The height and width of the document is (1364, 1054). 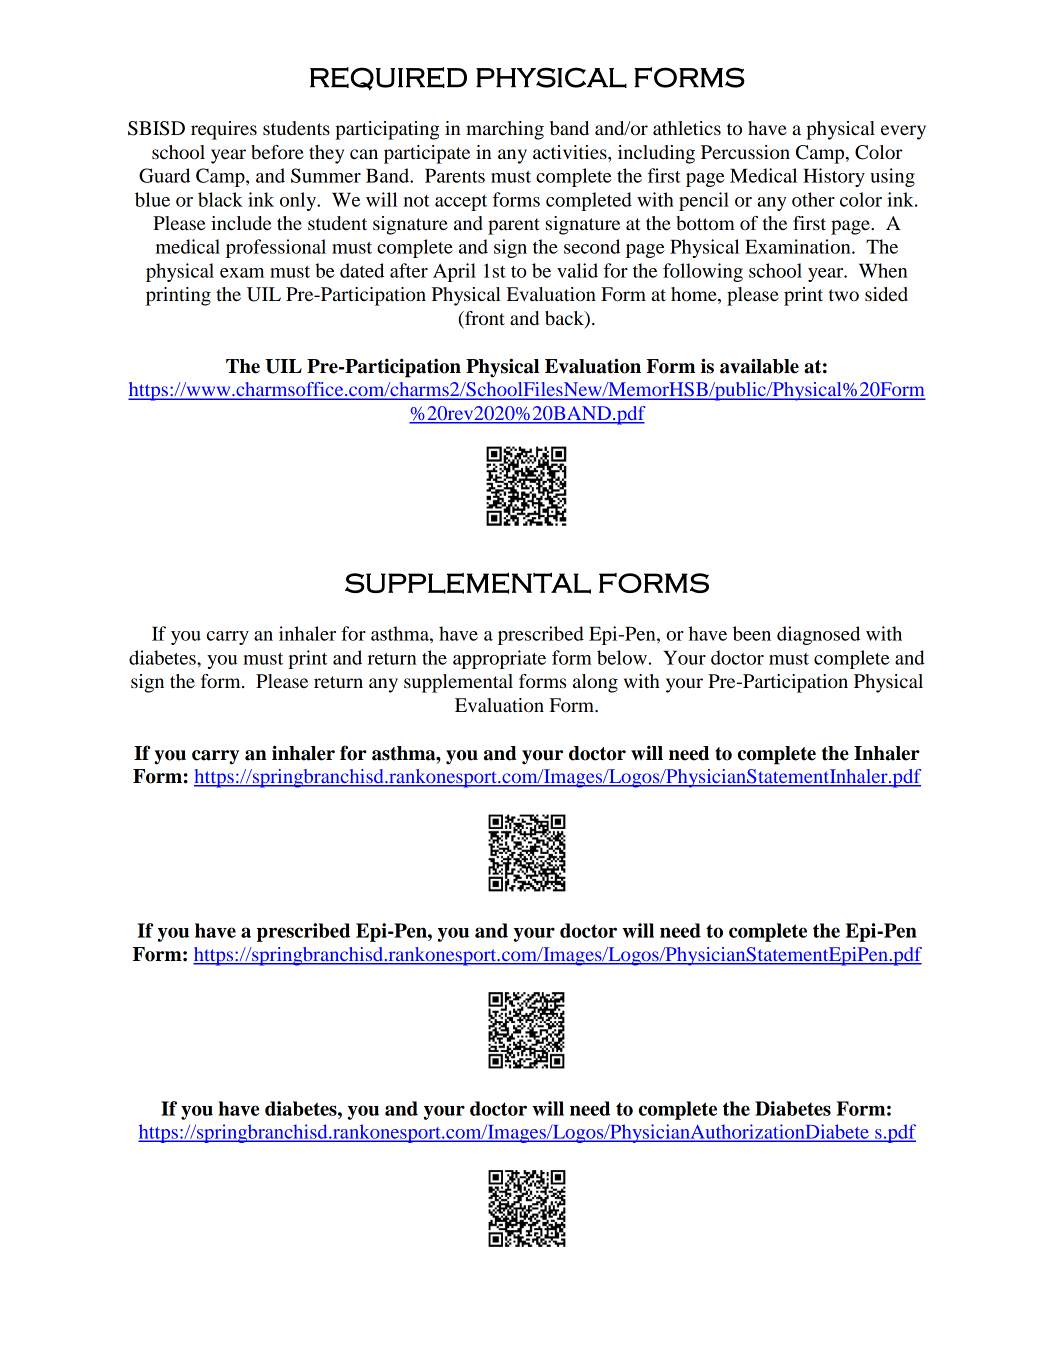 I want to click on marching, so click(x=505, y=130).
